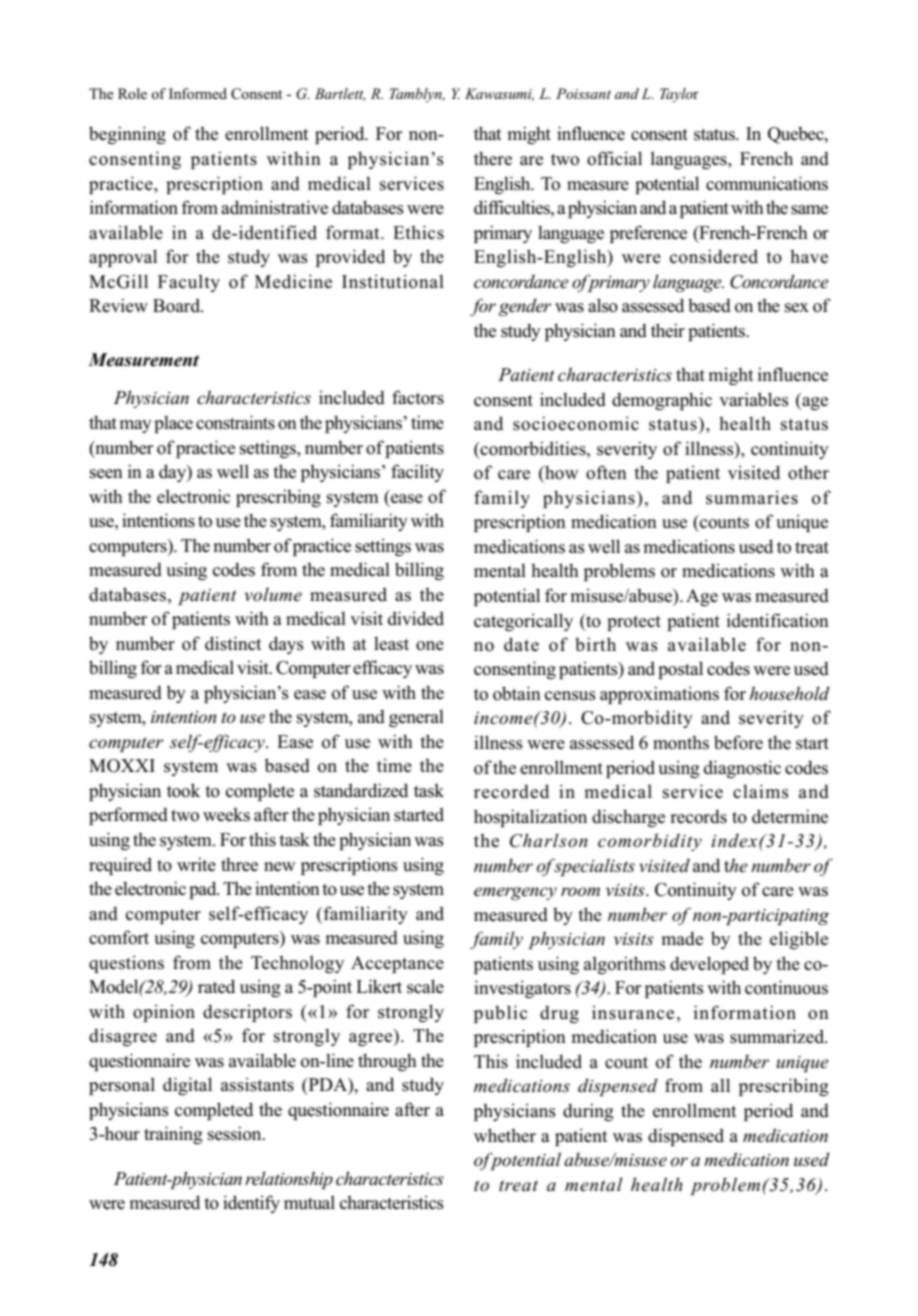  Describe the element at coordinates (417, 473) in the page. I see `facility` at that location.
